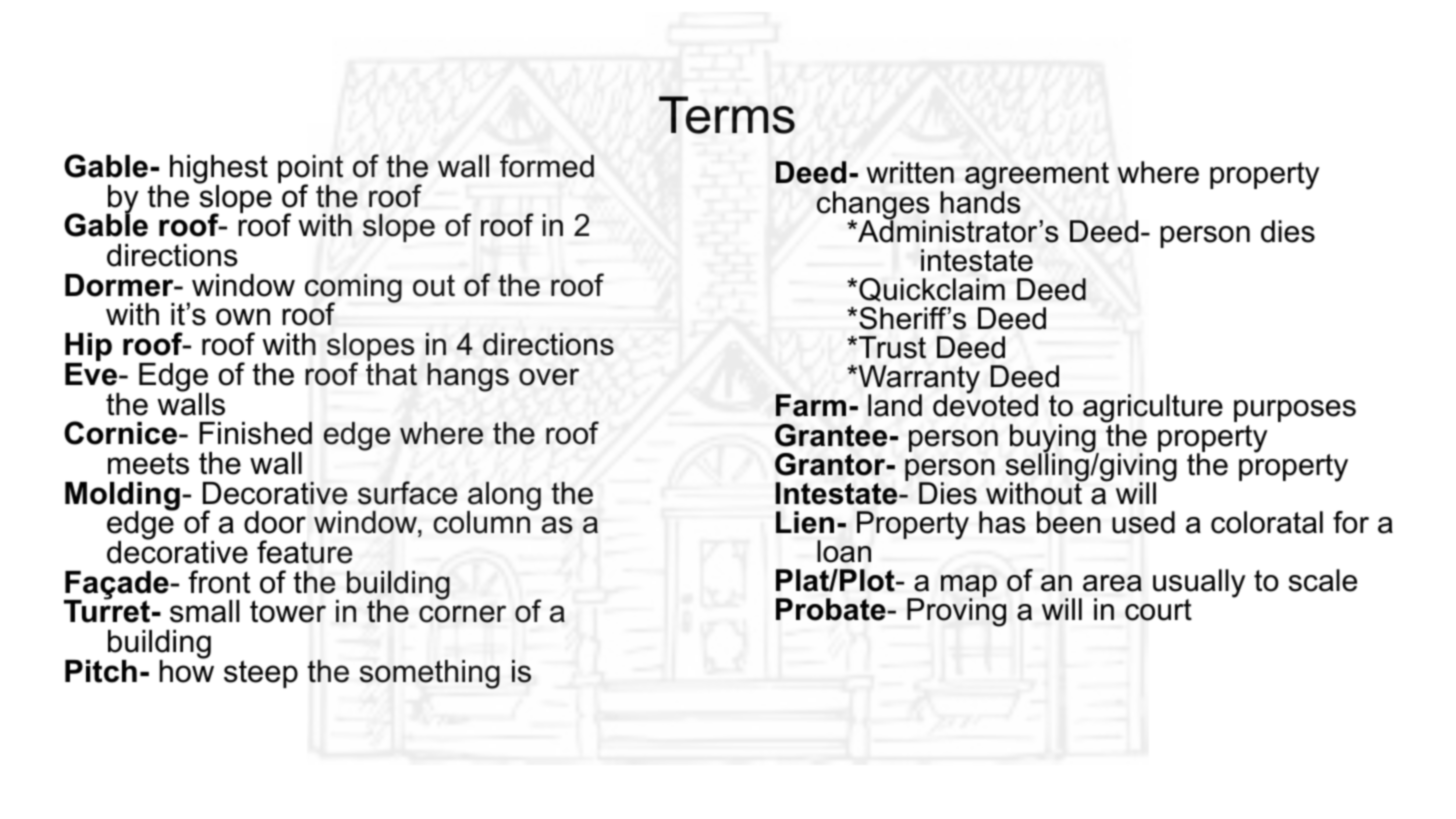  Describe the element at coordinates (430, 674) in the screenshot. I see `something` at that location.
